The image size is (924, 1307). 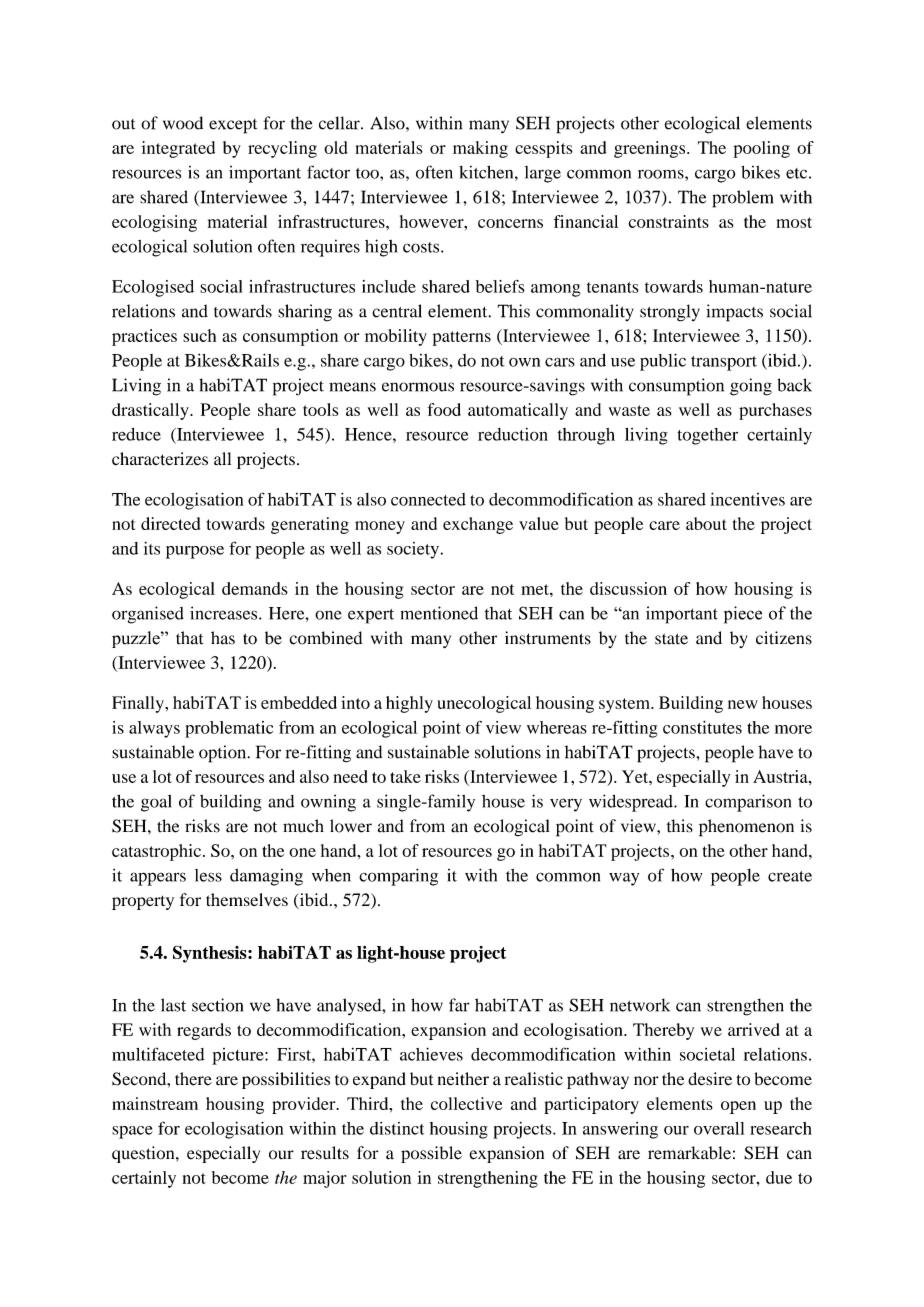 What do you see at coordinates (178, 149) in the document?
I see `integrated` at bounding box center [178, 149].
